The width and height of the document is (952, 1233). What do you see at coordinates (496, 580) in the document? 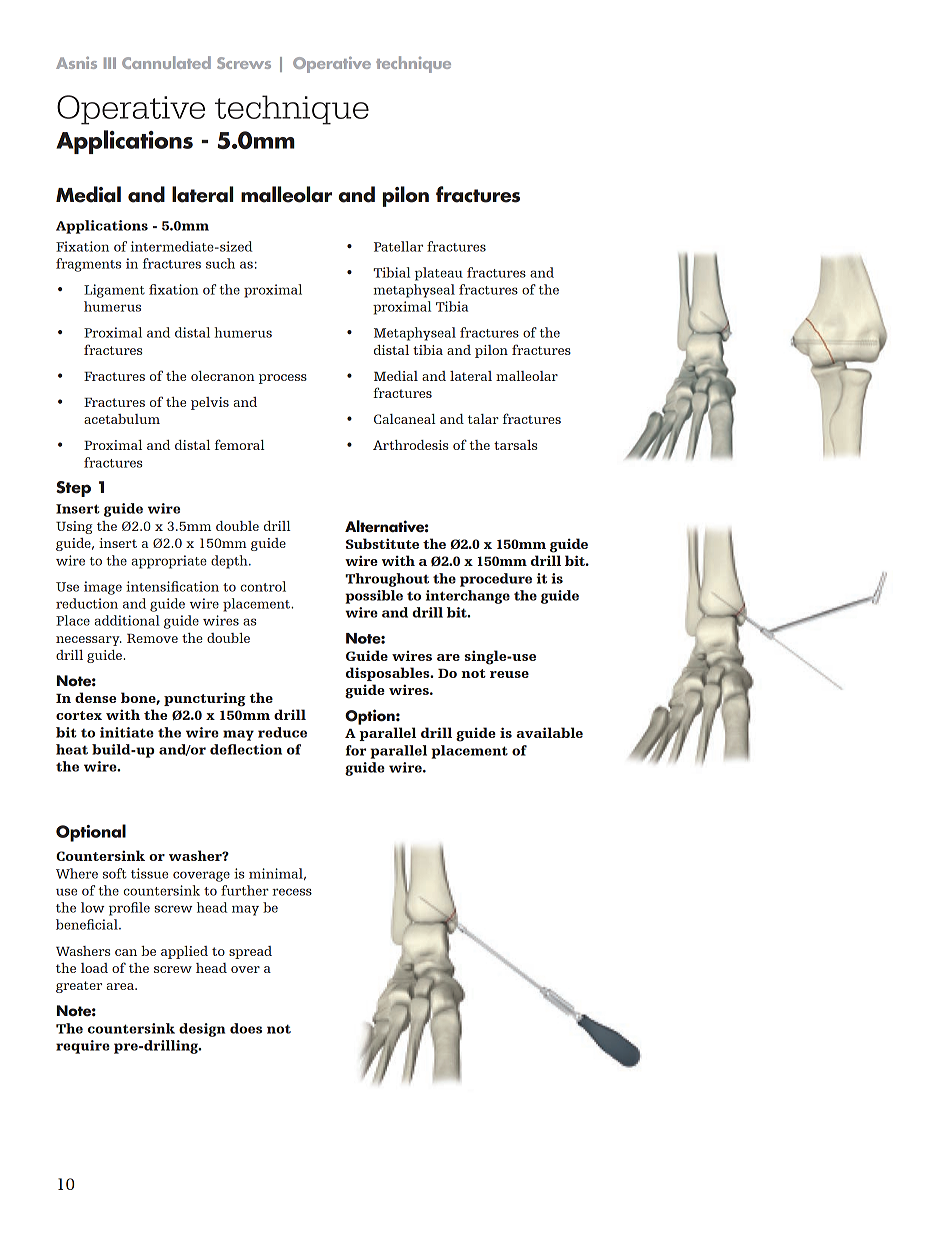
I see `procedure` at bounding box center [496, 580].
